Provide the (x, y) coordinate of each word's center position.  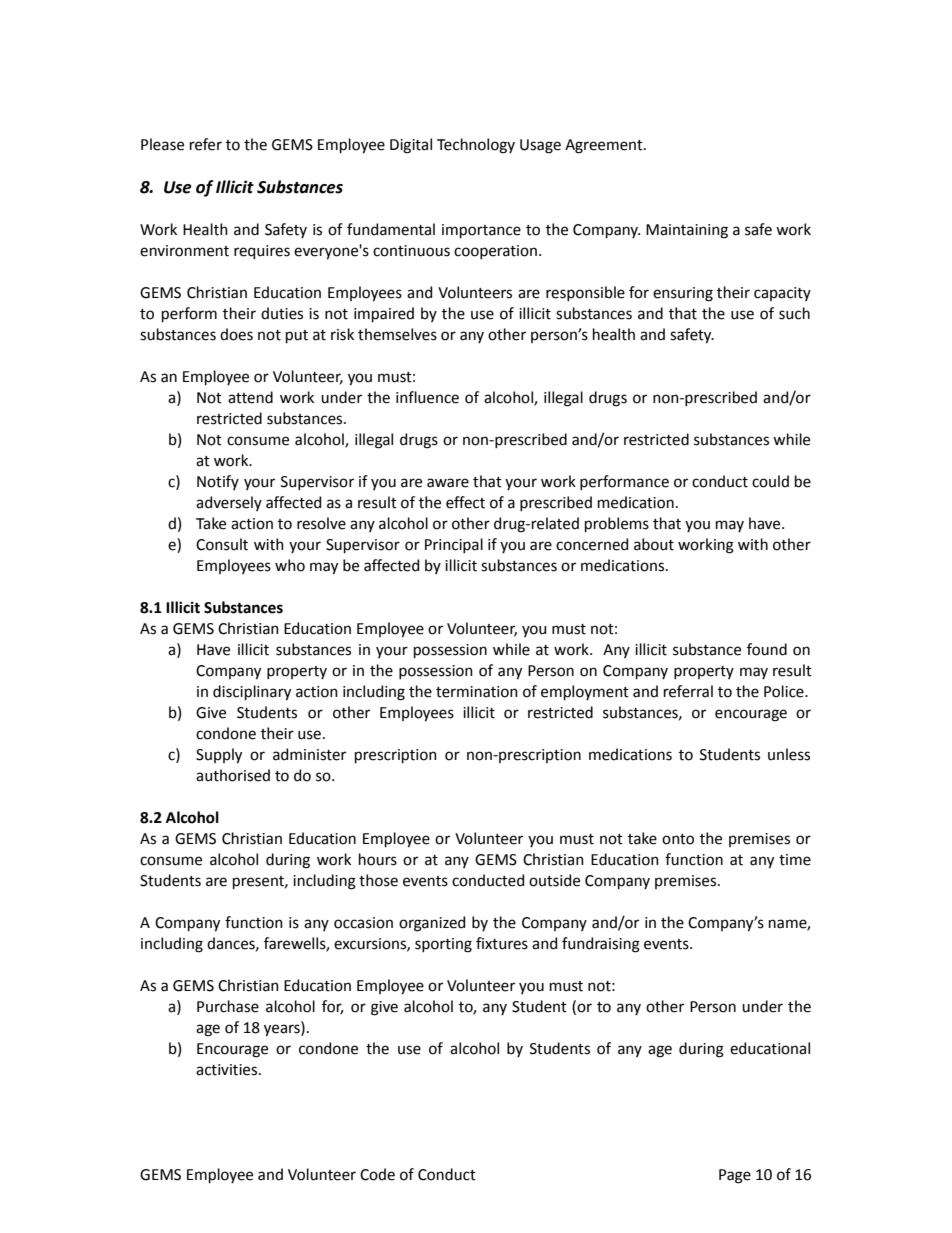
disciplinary (252, 693)
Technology (476, 146)
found (767, 649)
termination (477, 692)
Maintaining (687, 231)
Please (162, 144)
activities (228, 1070)
